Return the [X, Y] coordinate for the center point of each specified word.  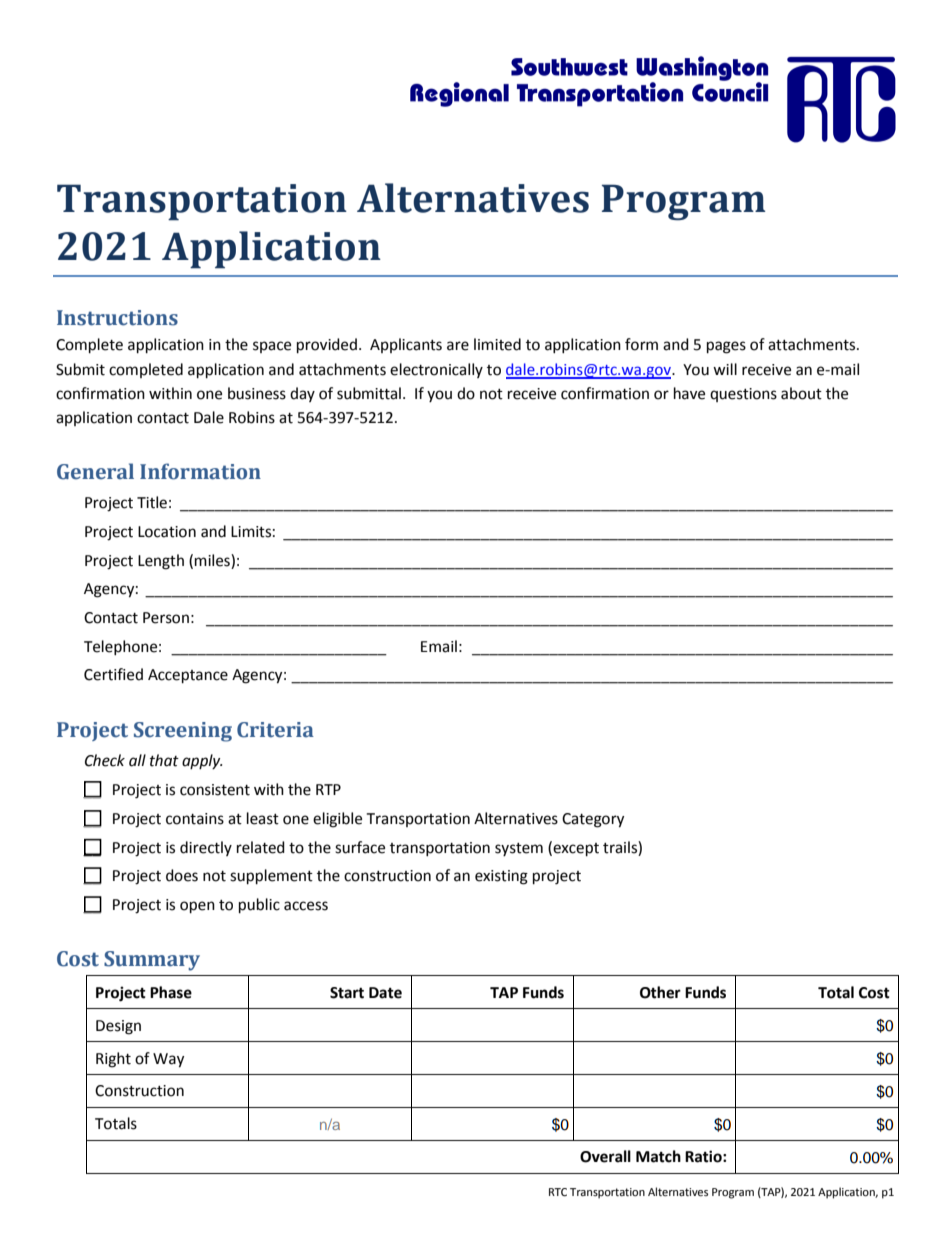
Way [168, 1060]
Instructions [117, 318]
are [458, 346]
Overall [605, 1156]
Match [658, 1156]
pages [726, 347]
